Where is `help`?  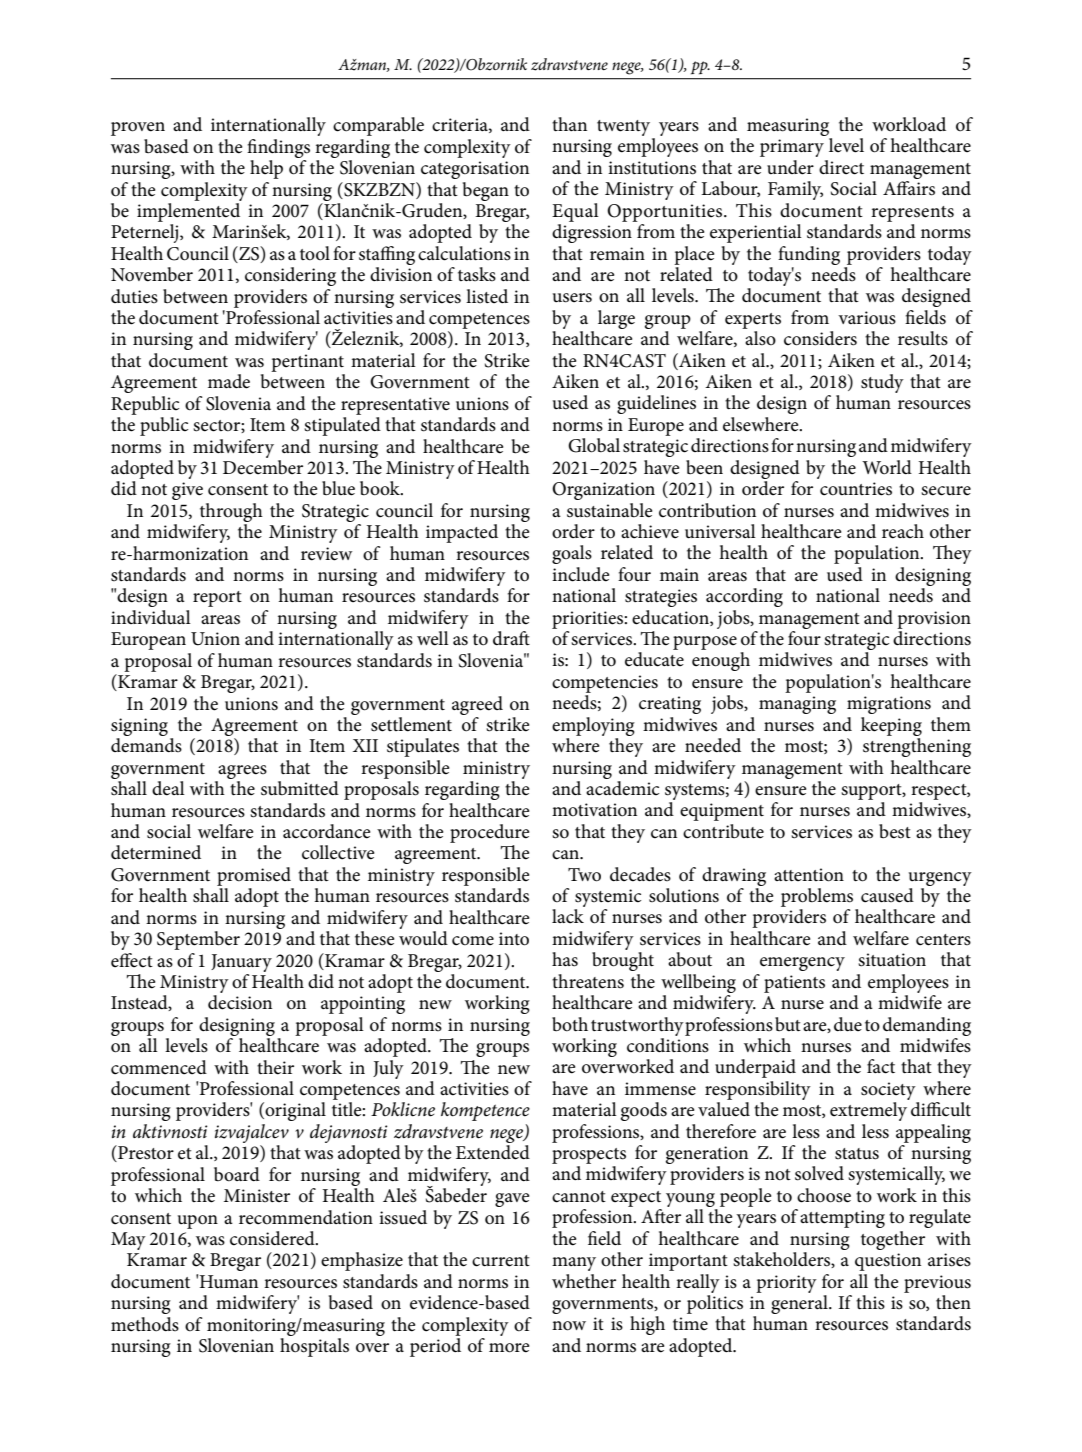
help is located at coordinates (266, 169).
